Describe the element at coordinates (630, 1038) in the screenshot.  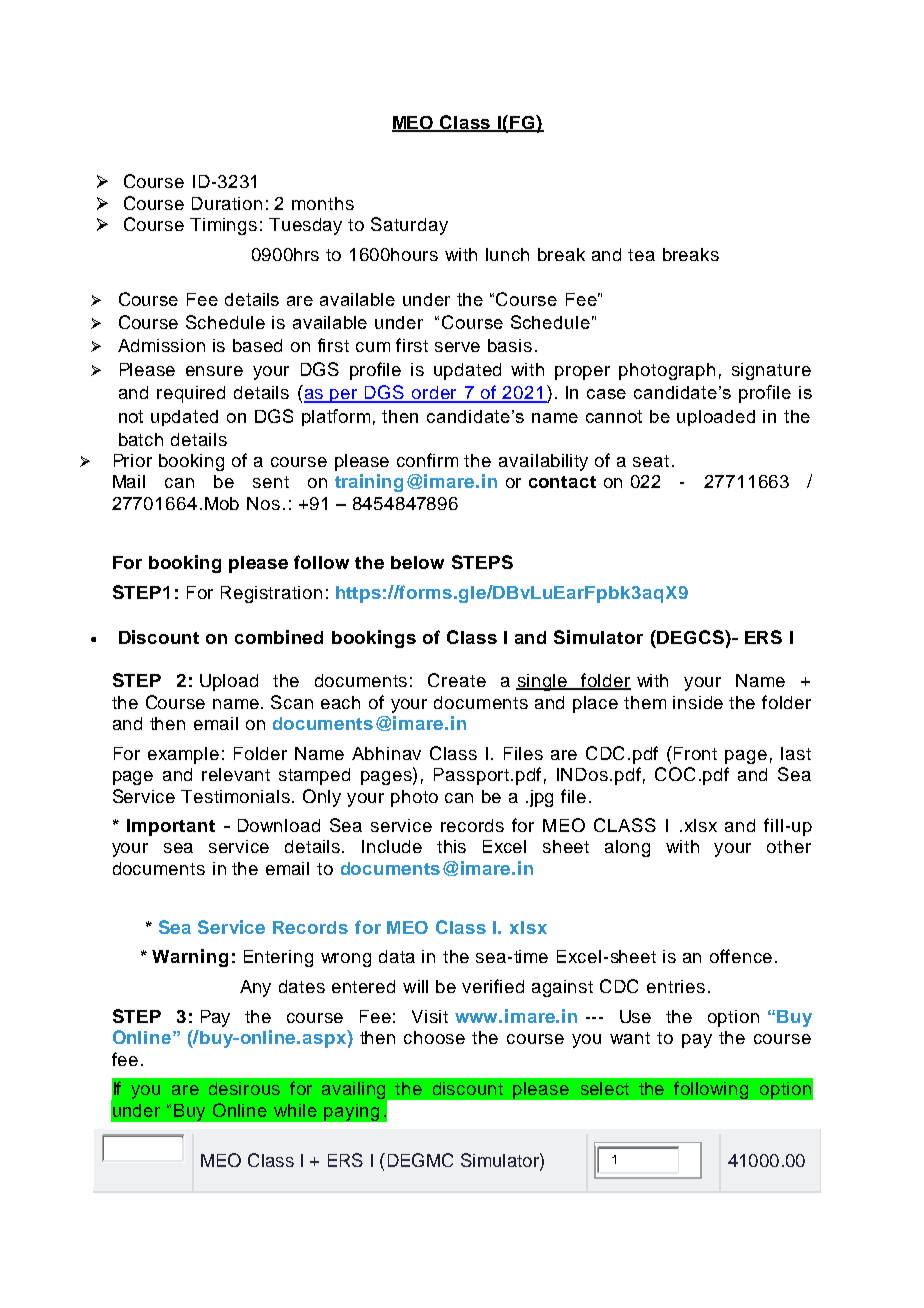
I see `want` at that location.
